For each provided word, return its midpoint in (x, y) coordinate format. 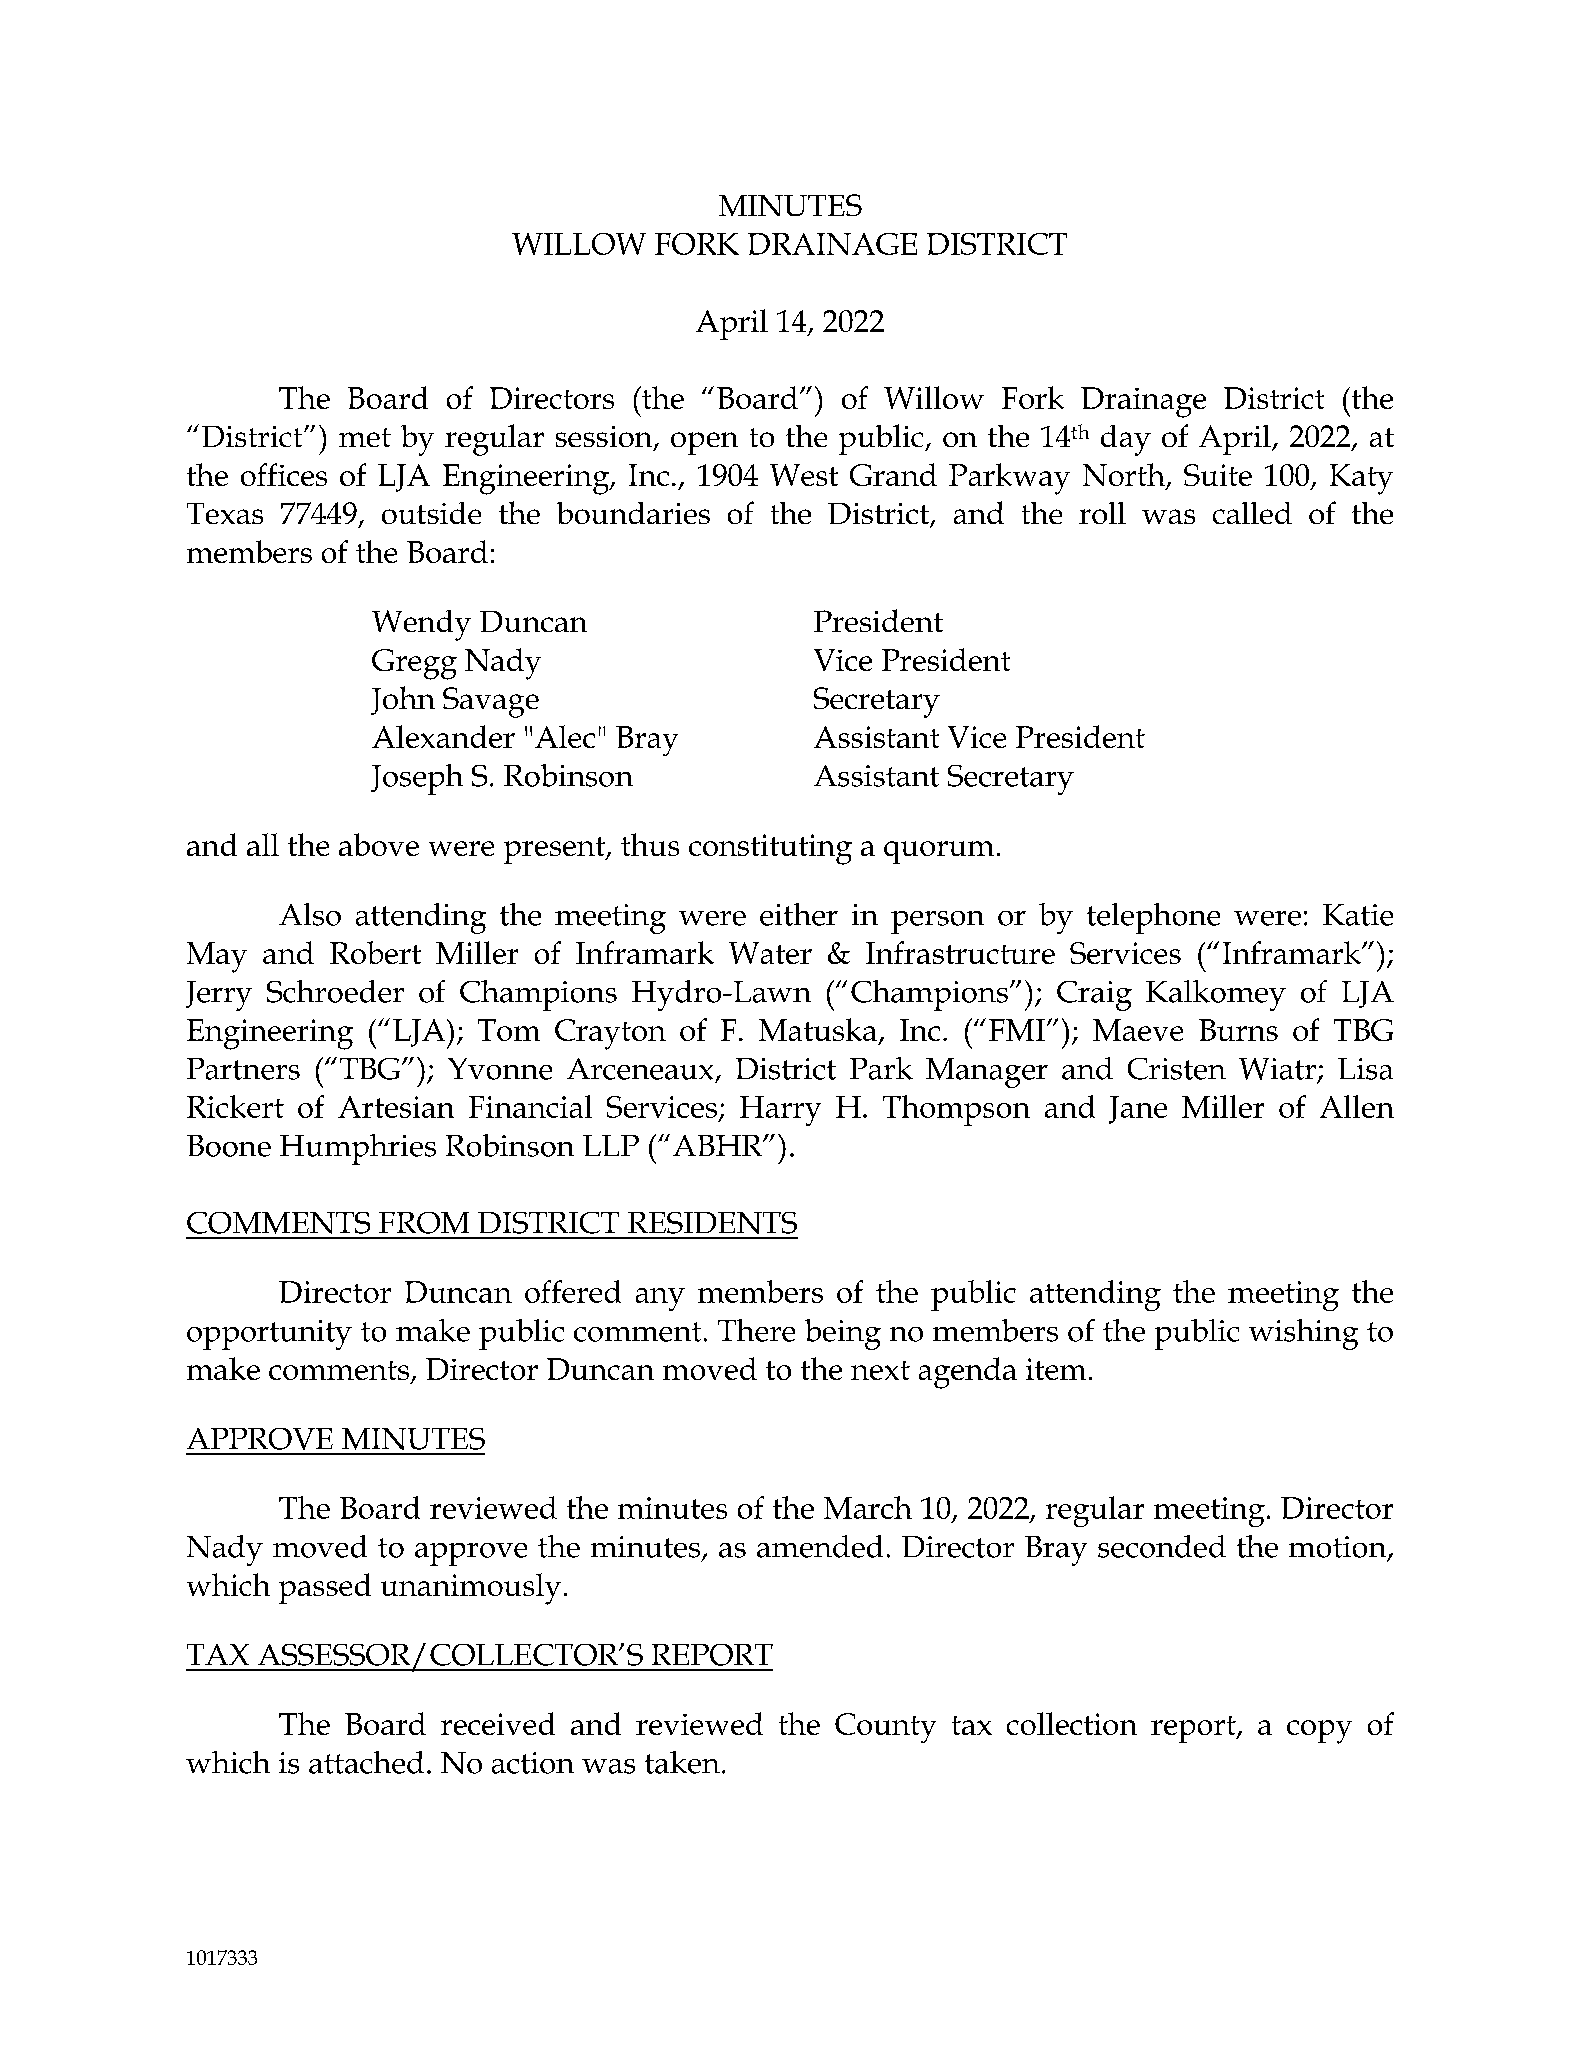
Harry (780, 1111)
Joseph (417, 779)
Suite (1218, 475)
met (365, 437)
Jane (1138, 1110)
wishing (1303, 1334)
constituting (770, 849)
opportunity (269, 1335)
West (804, 475)
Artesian (396, 1107)
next (880, 1370)
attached (366, 1762)
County (885, 1728)
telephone (1153, 918)
